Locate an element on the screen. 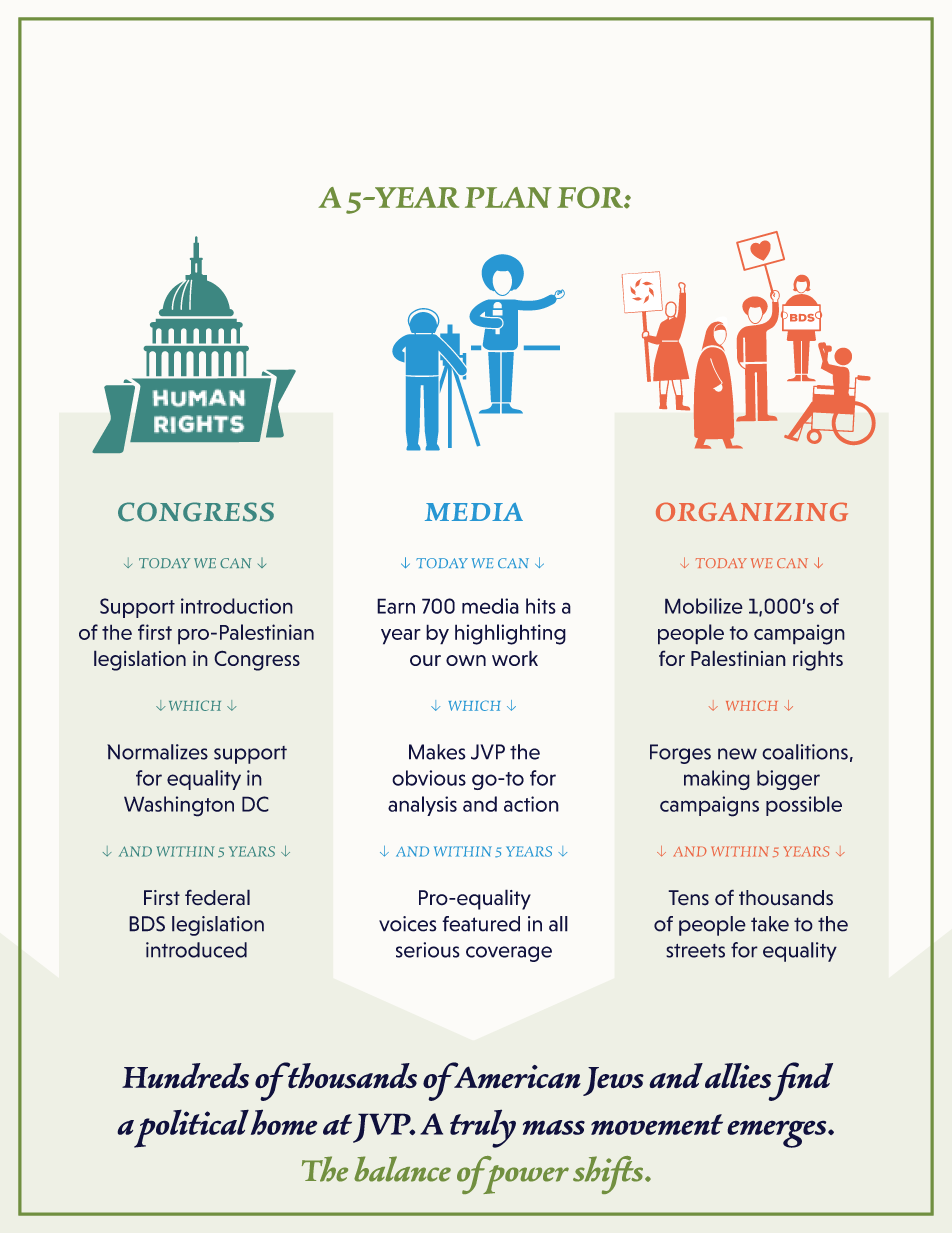  hits is located at coordinates (541, 606).
